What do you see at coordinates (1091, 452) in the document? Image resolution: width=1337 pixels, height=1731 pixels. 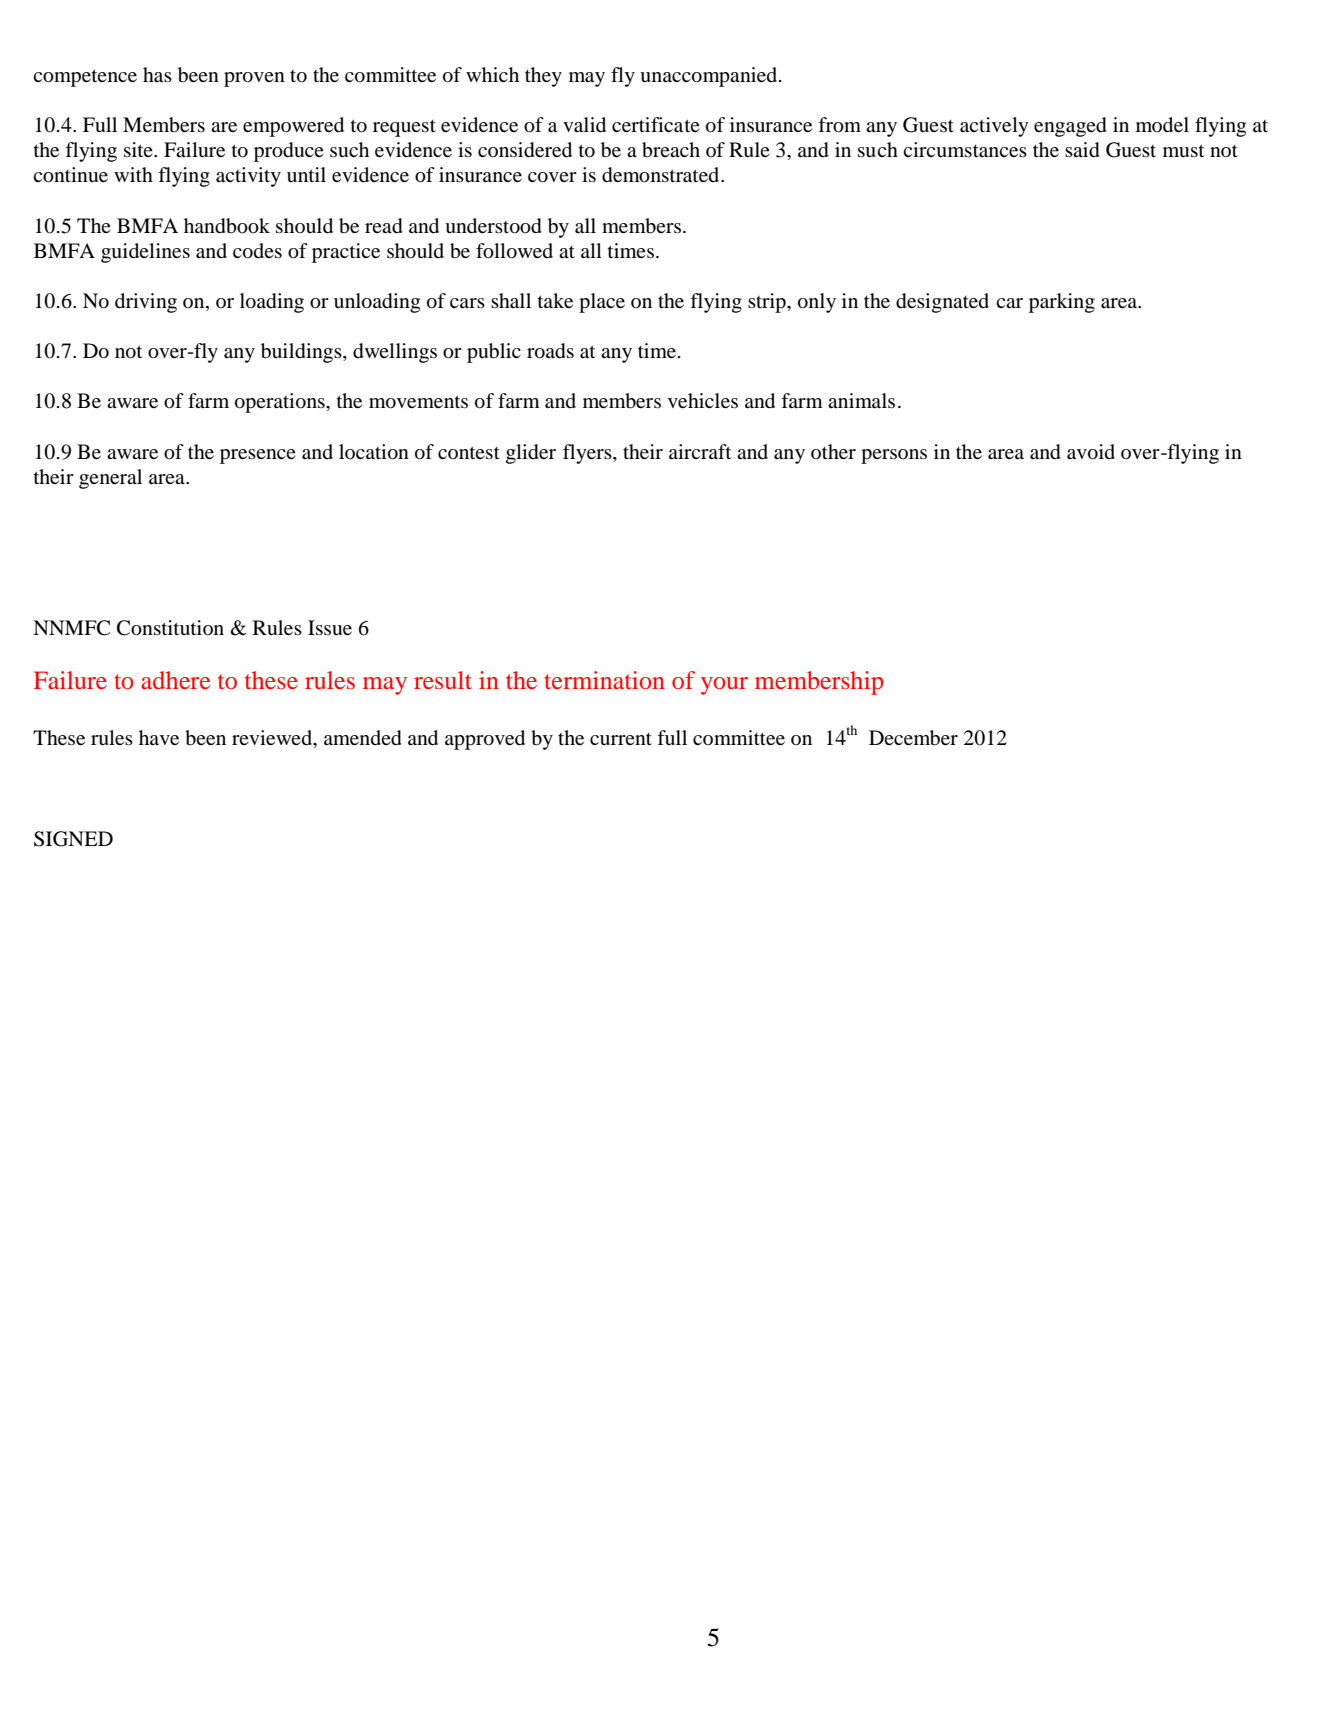 I see `avoid` at bounding box center [1091, 452].
